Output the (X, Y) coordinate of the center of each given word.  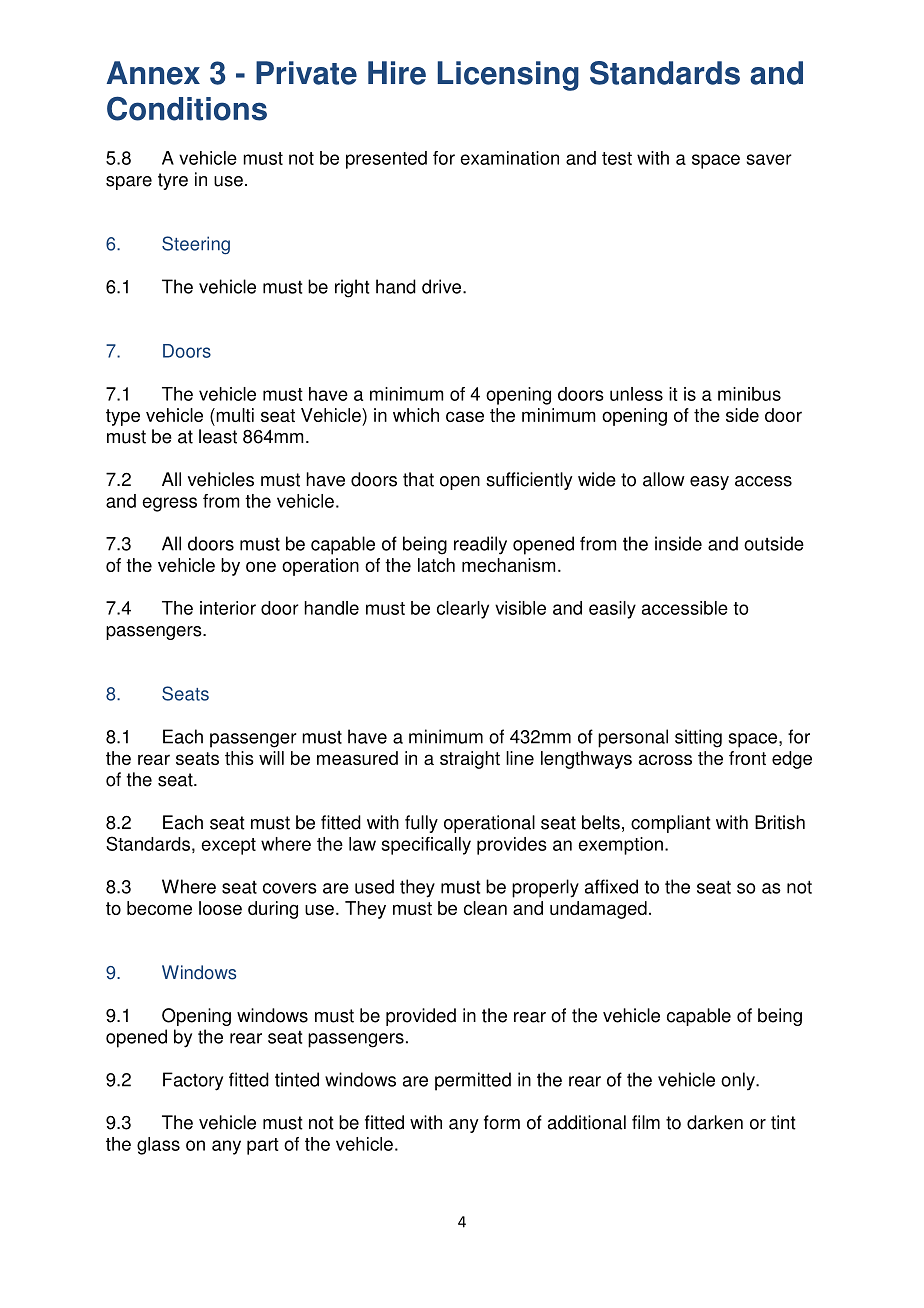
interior (228, 608)
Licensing (508, 76)
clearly (463, 610)
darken (715, 1122)
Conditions (187, 108)
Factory (193, 1081)
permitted (473, 1081)
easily (612, 610)
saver (769, 159)
